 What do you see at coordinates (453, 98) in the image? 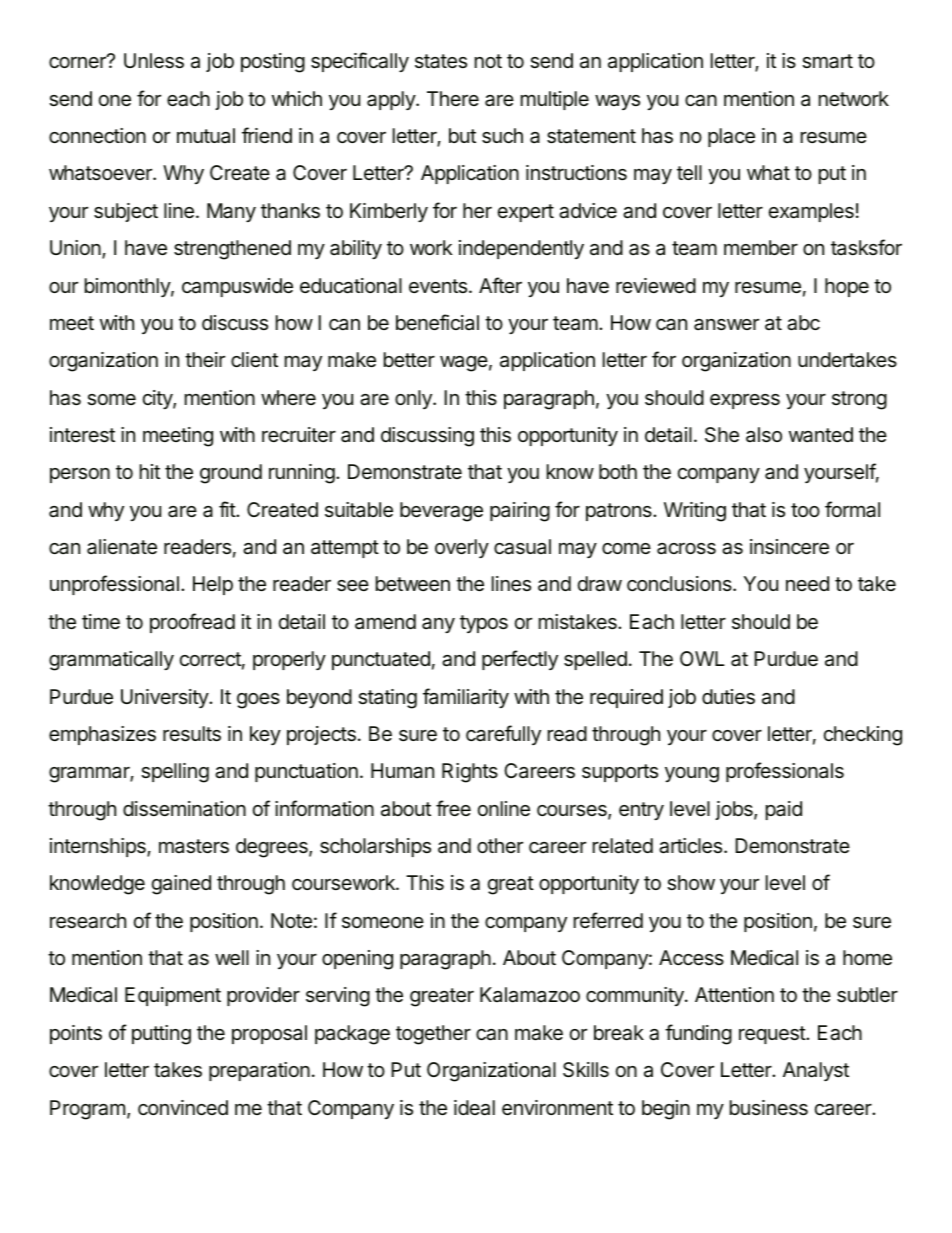
I see `There` at bounding box center [453, 98].
